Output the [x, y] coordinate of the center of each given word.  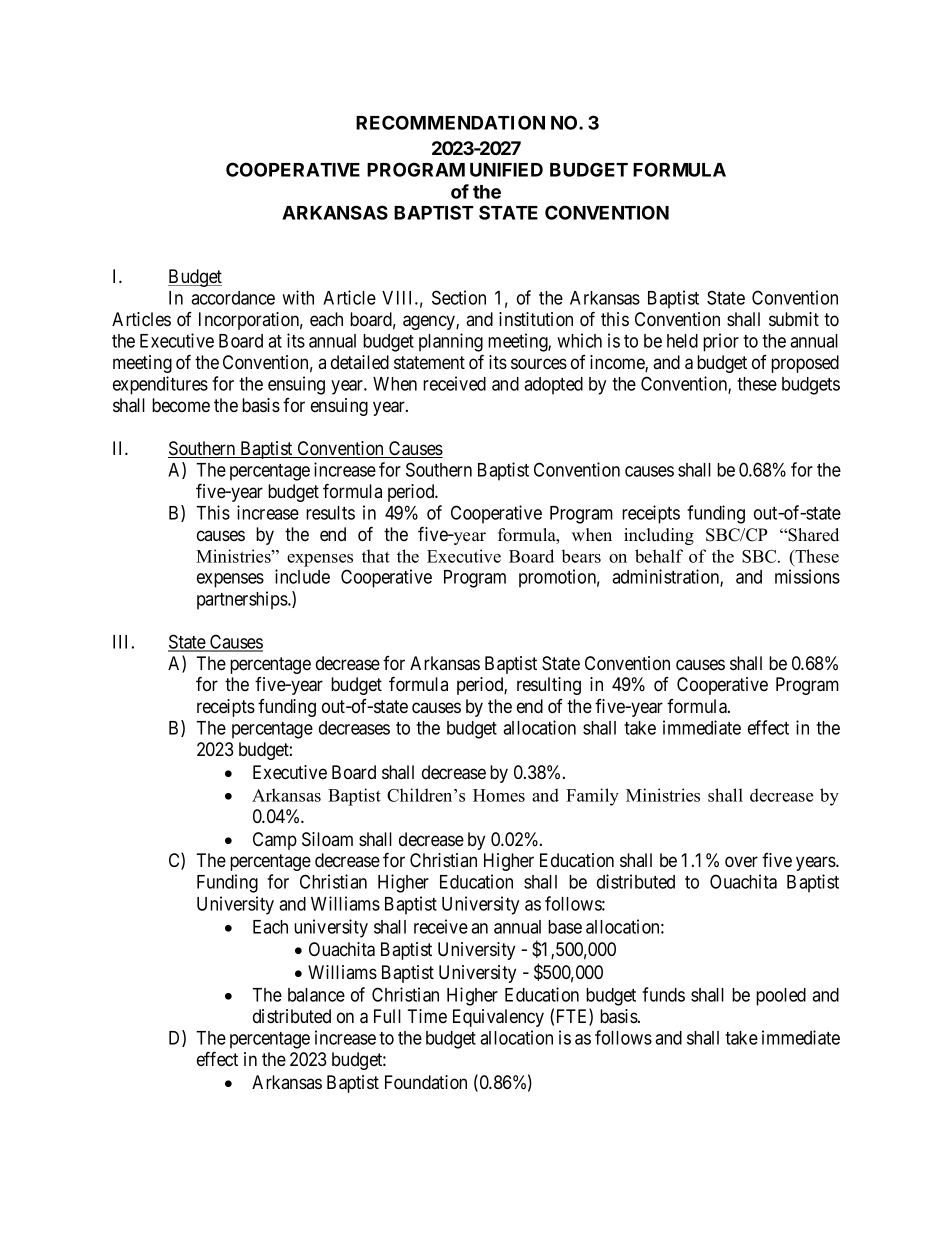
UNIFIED [506, 170]
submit [794, 319]
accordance [233, 298]
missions [807, 576]
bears [581, 556]
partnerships [243, 600]
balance [316, 995]
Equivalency [498, 1018]
